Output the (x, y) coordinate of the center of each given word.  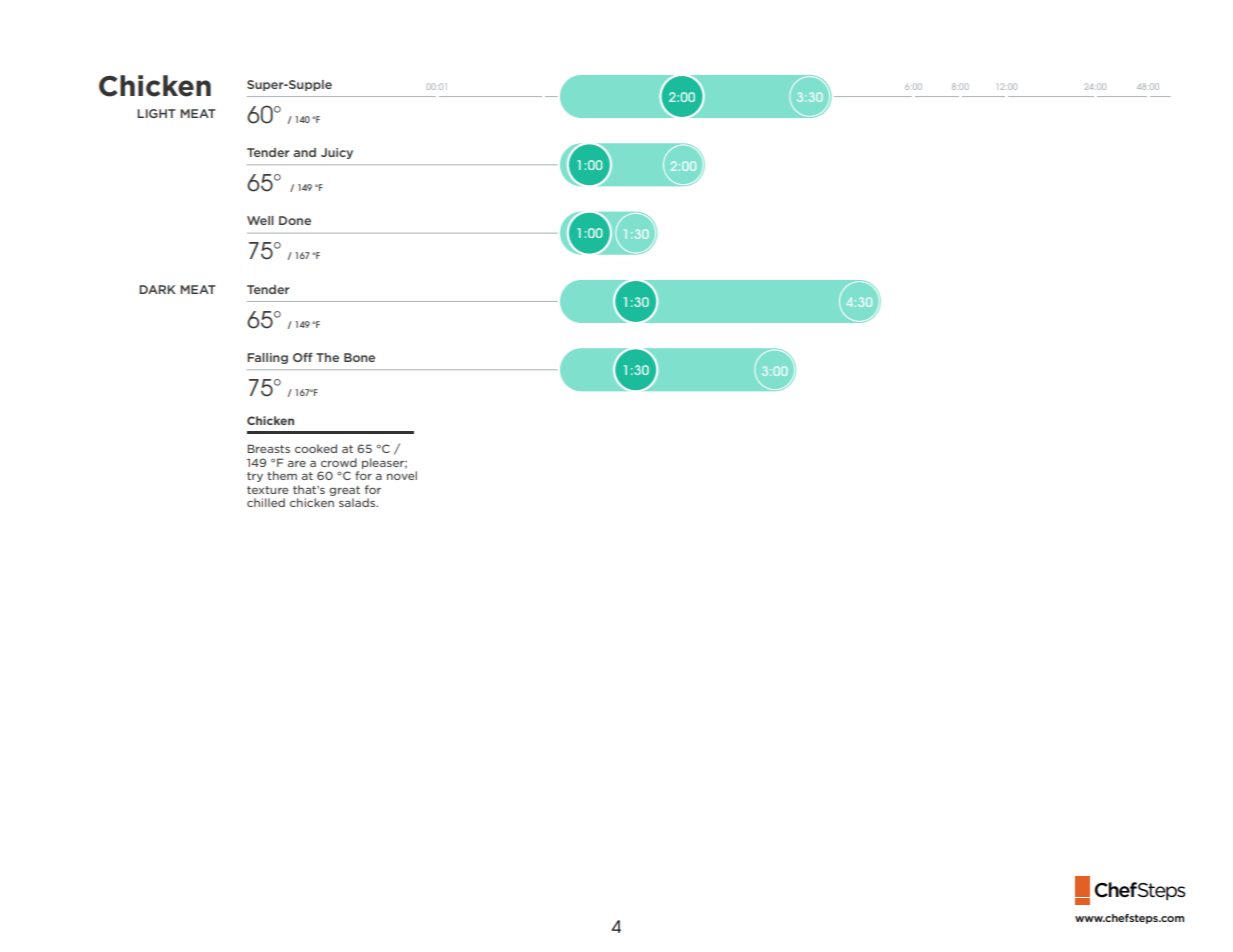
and (305, 152)
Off (303, 357)
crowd (339, 462)
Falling (267, 358)
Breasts (268, 448)
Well (260, 220)
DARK (157, 289)
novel (402, 475)
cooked (316, 448)
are (297, 464)
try (255, 477)
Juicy (337, 153)
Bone (359, 357)
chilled (266, 502)
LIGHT (156, 113)
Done (295, 220)
